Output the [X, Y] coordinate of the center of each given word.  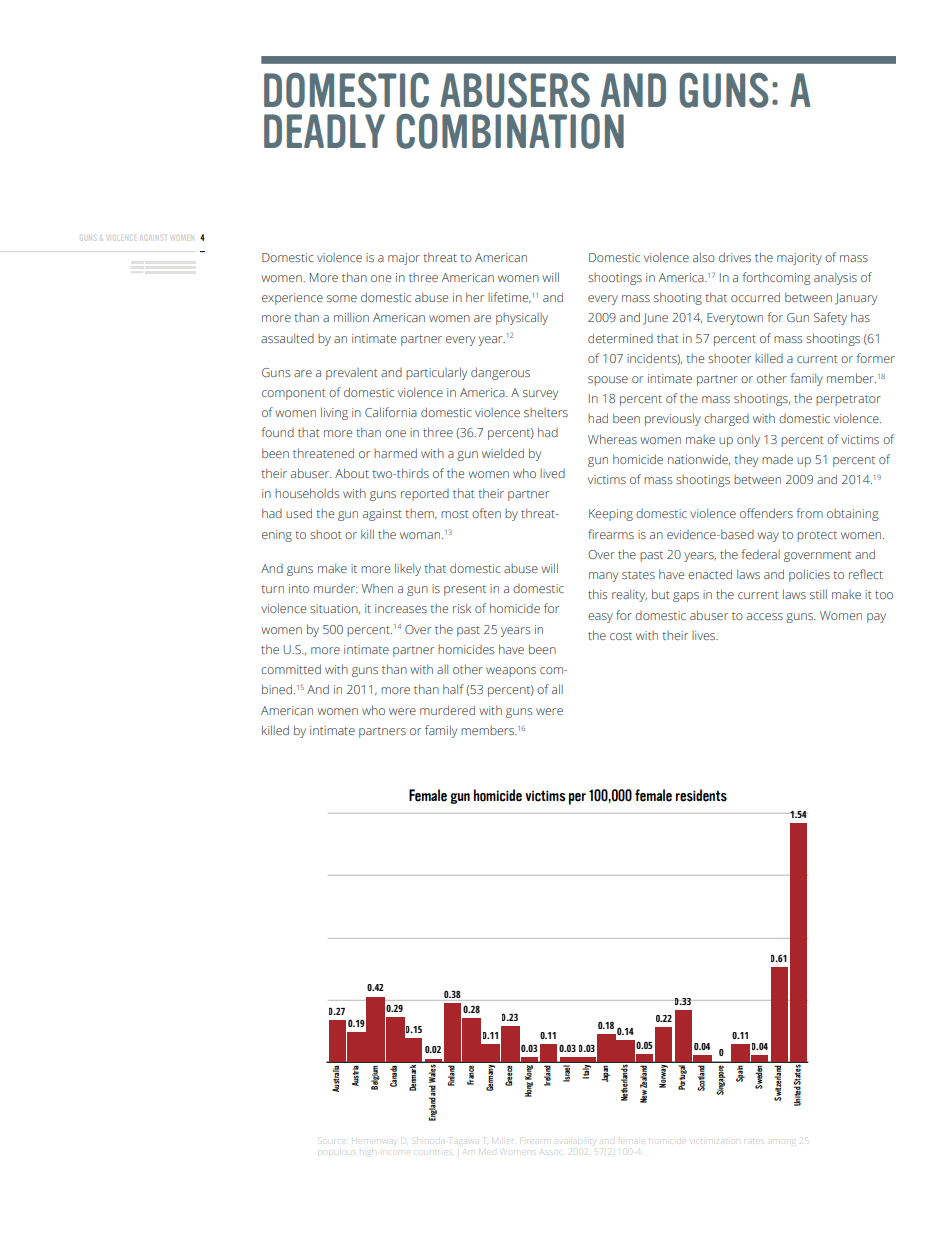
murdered [447, 710]
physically [522, 319]
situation [335, 609]
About [352, 473]
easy [600, 618]
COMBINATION [510, 131]
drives [735, 257]
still [818, 594]
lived [552, 473]
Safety [830, 318]
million [351, 317]
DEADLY [324, 131]
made [777, 459]
